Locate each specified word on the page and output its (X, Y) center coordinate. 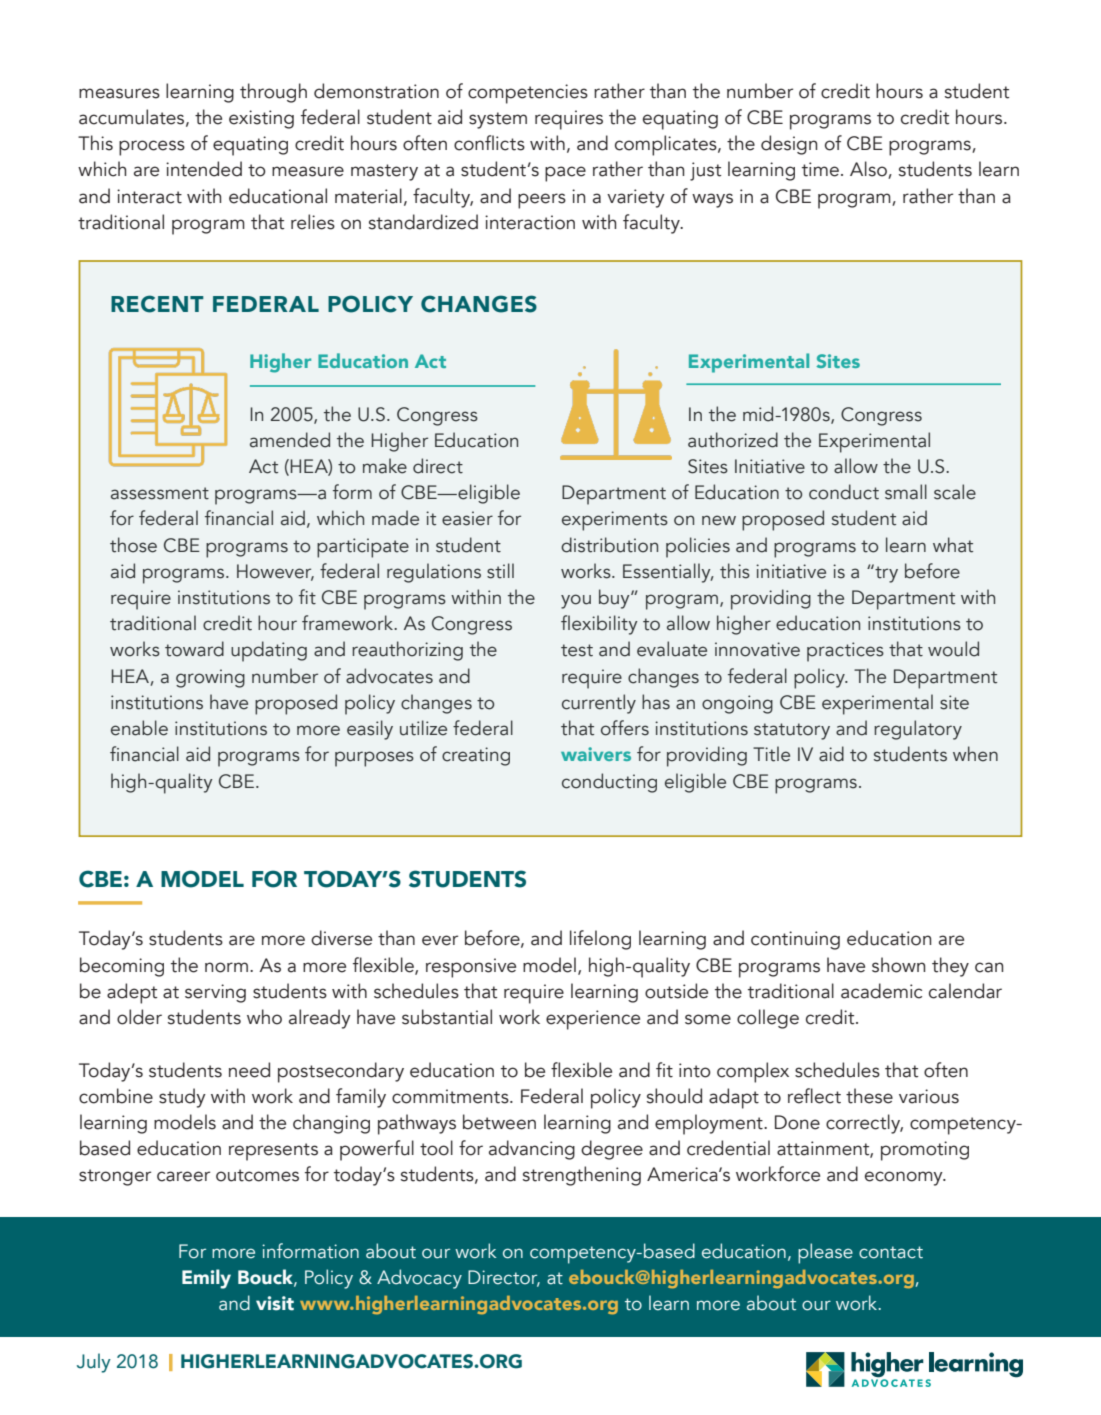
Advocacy (419, 1279)
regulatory (918, 730)
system (498, 120)
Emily (206, 1279)
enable (139, 728)
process (152, 148)
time (822, 169)
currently (599, 704)
